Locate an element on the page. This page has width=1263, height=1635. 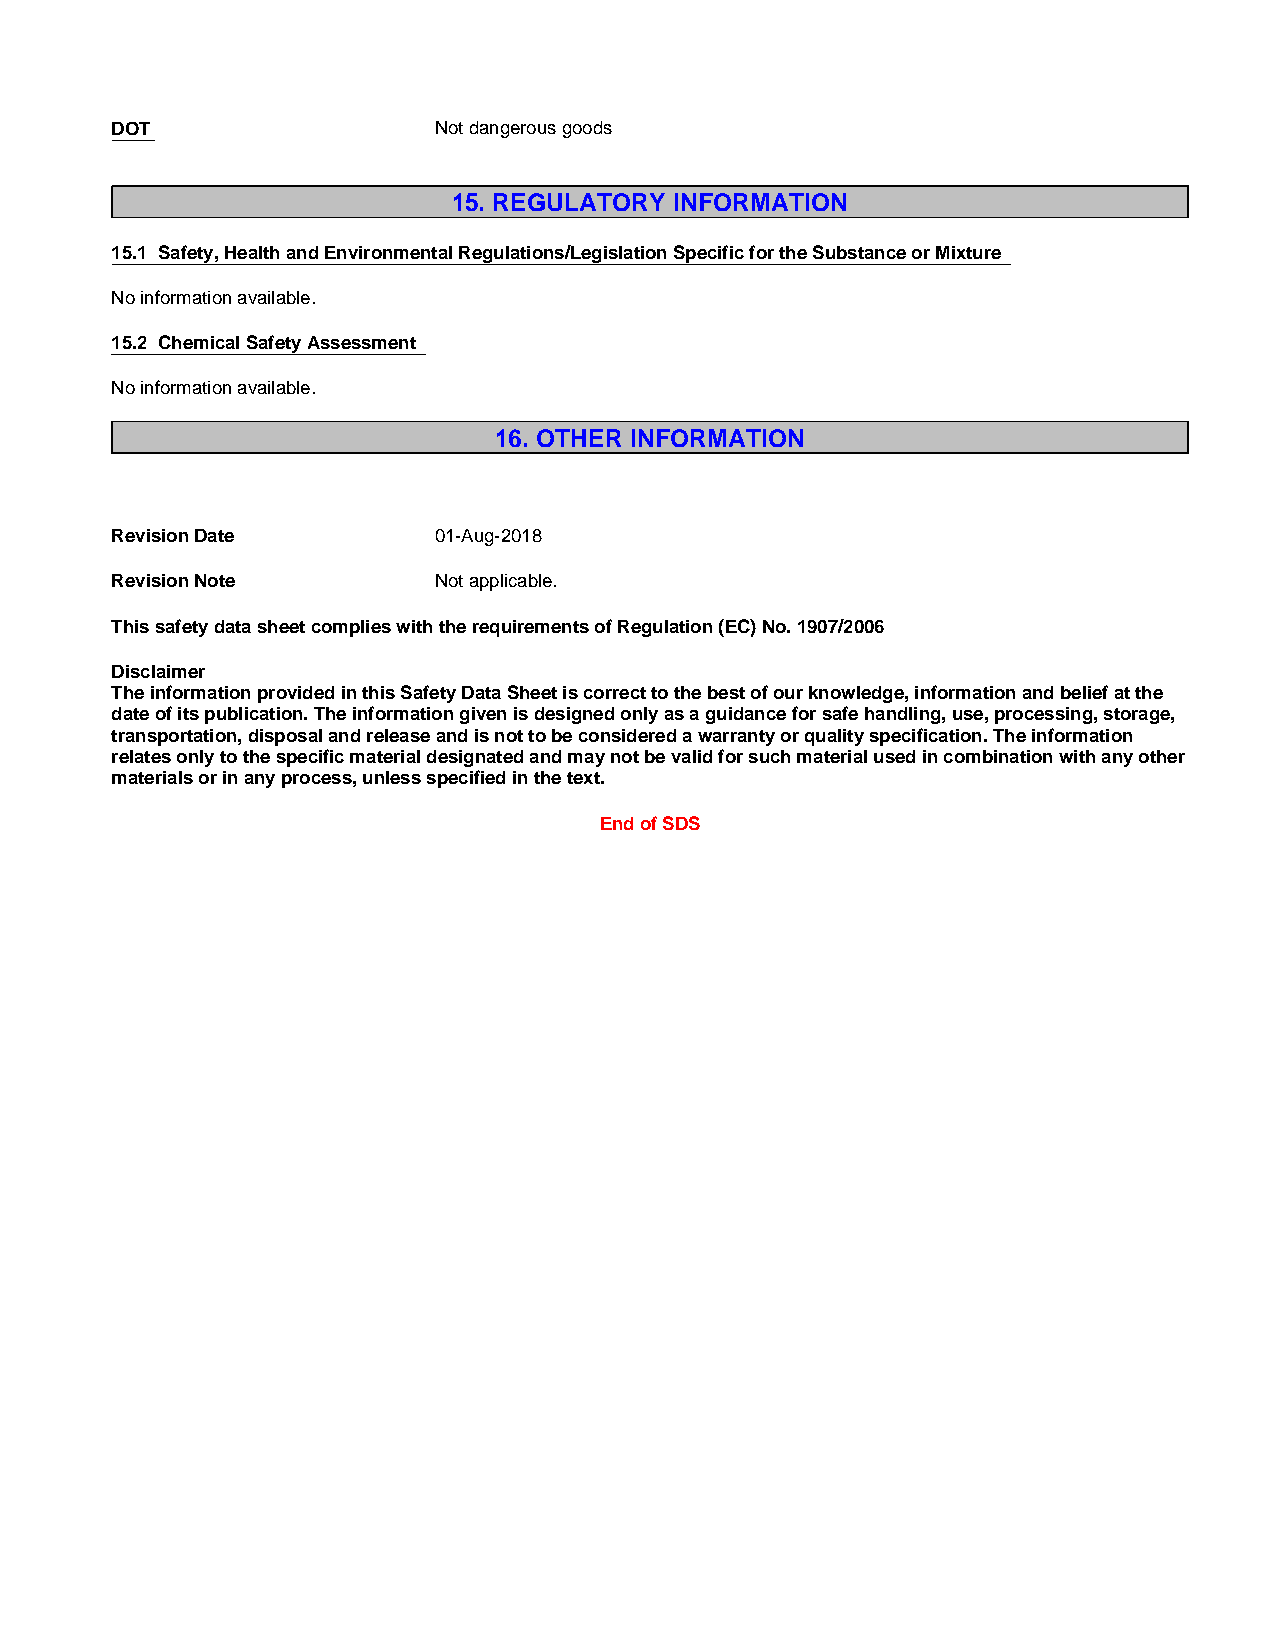
DOT is located at coordinates (131, 128).
